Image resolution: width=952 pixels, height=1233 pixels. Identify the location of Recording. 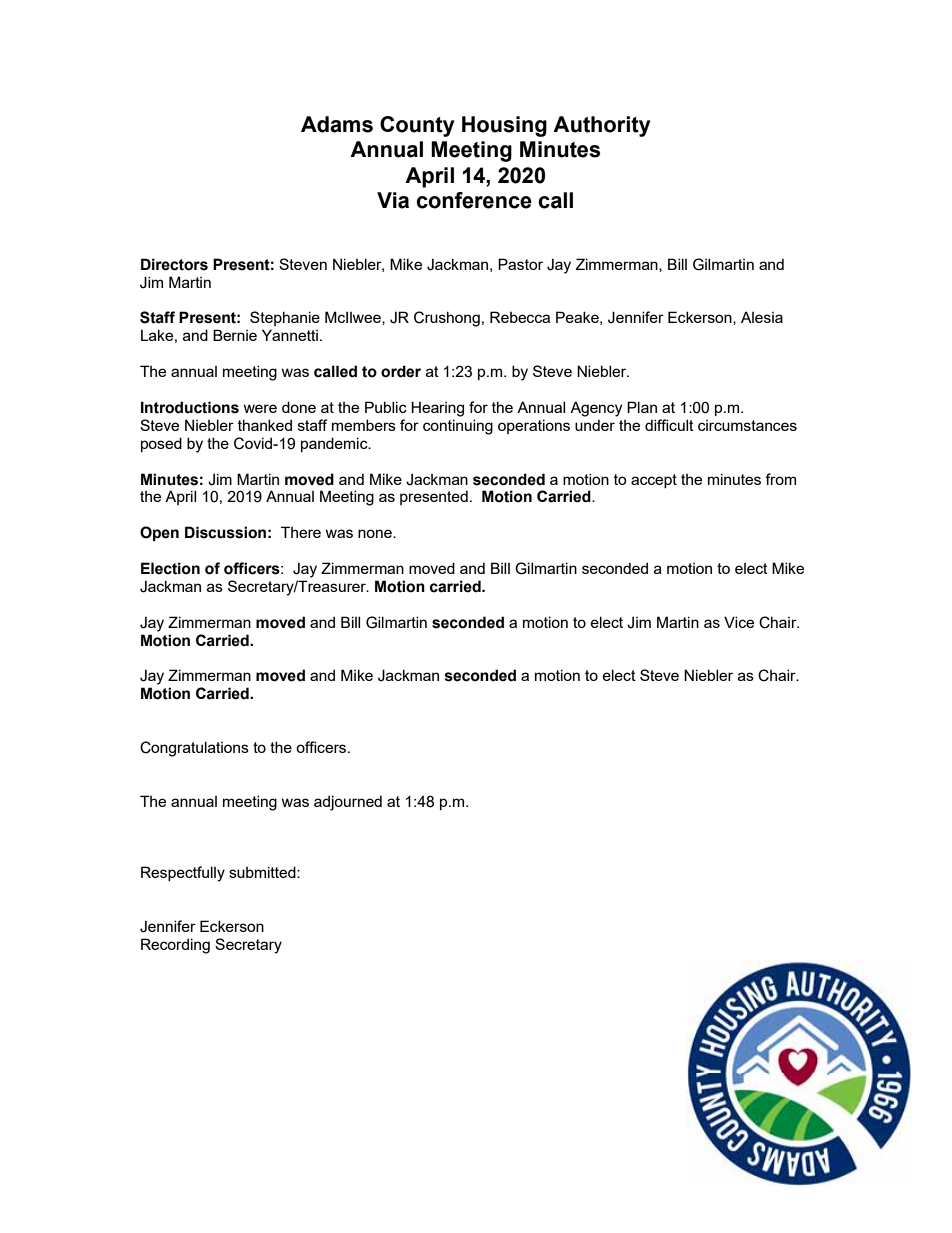
(175, 946).
